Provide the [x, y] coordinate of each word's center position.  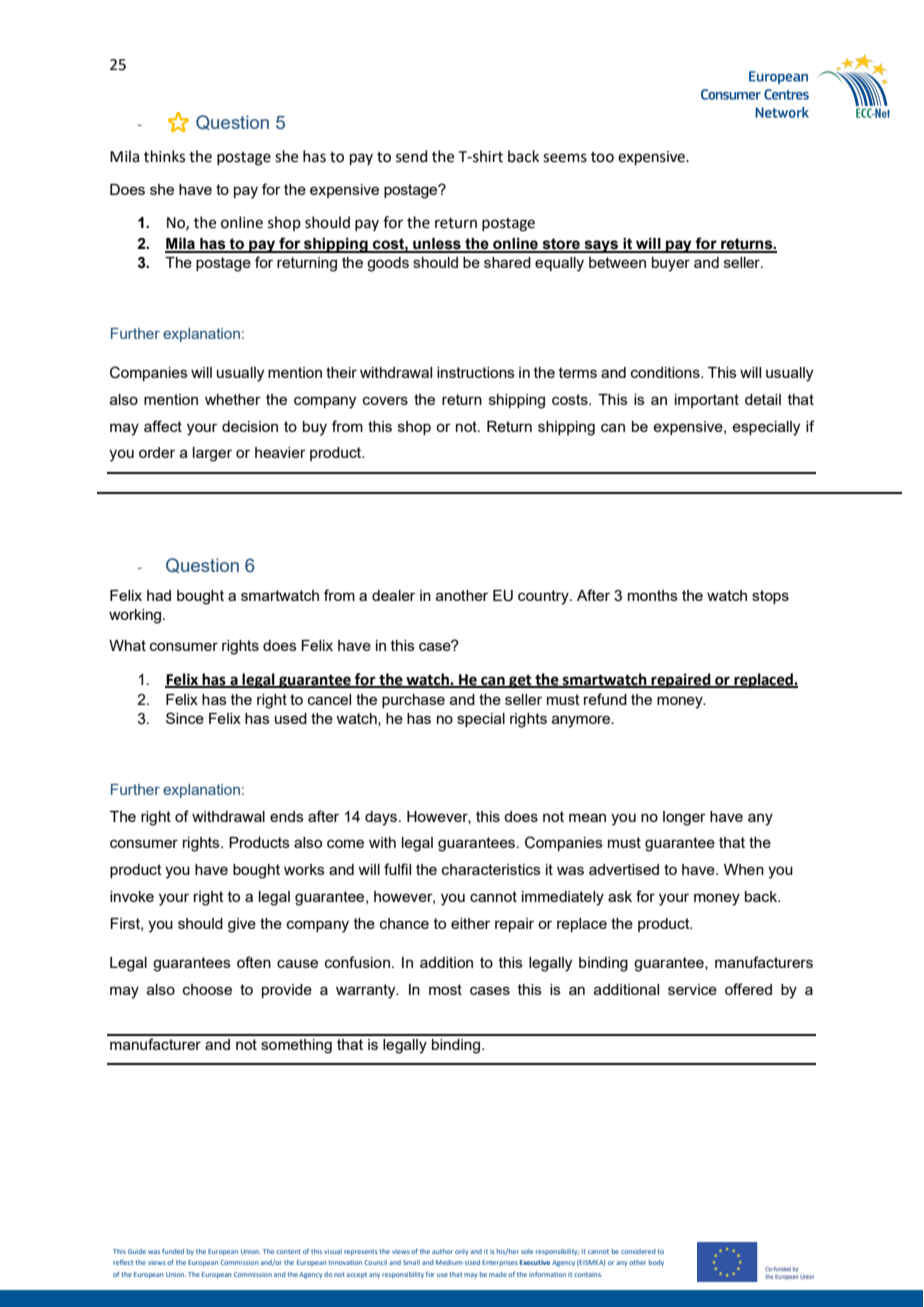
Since [185, 718]
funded [173, 1251]
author [442, 1251]
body [656, 1263]
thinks [164, 156]
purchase [413, 701]
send [412, 156]
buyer [671, 264]
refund [605, 699]
